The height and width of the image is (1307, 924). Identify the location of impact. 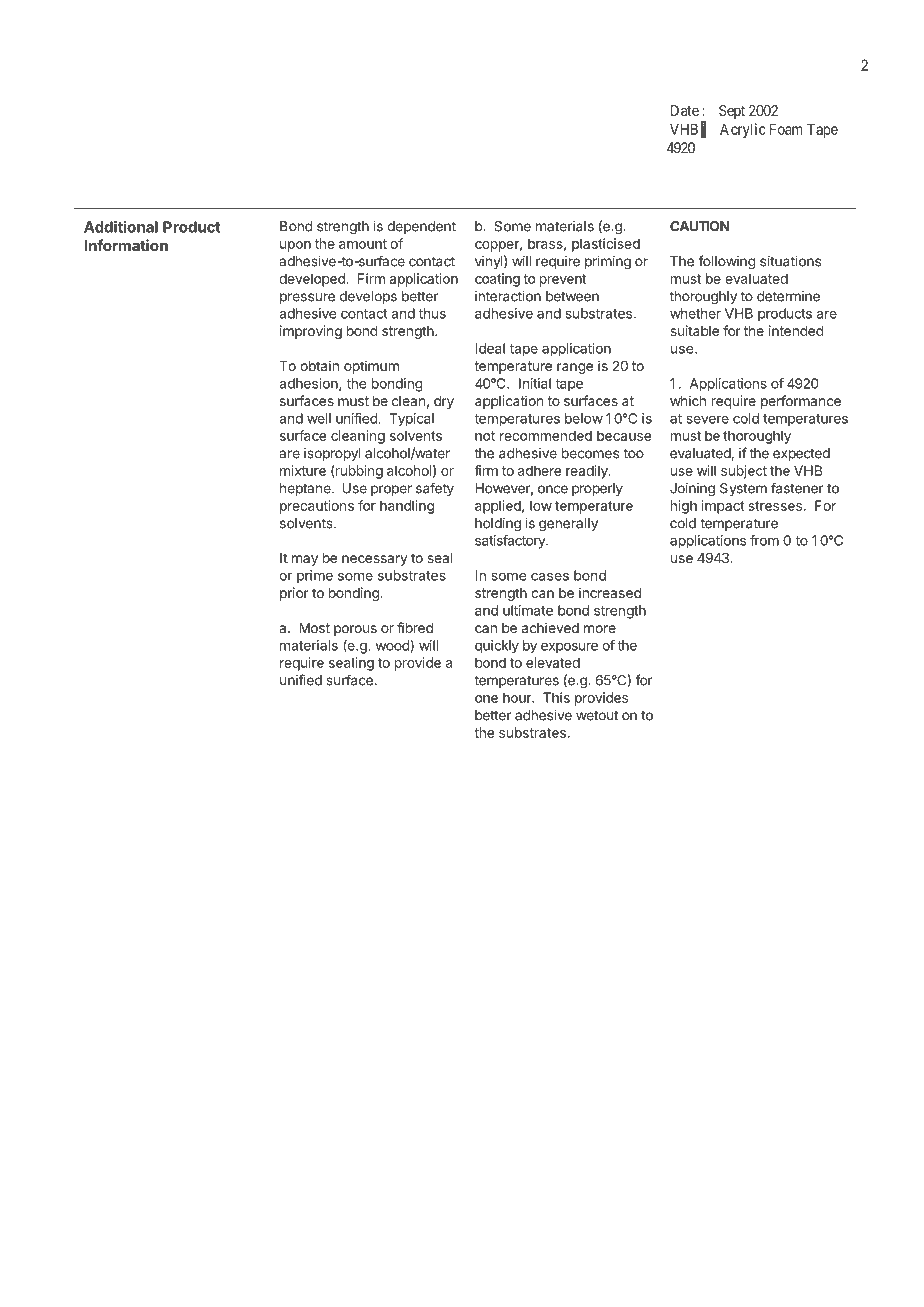
(723, 507).
